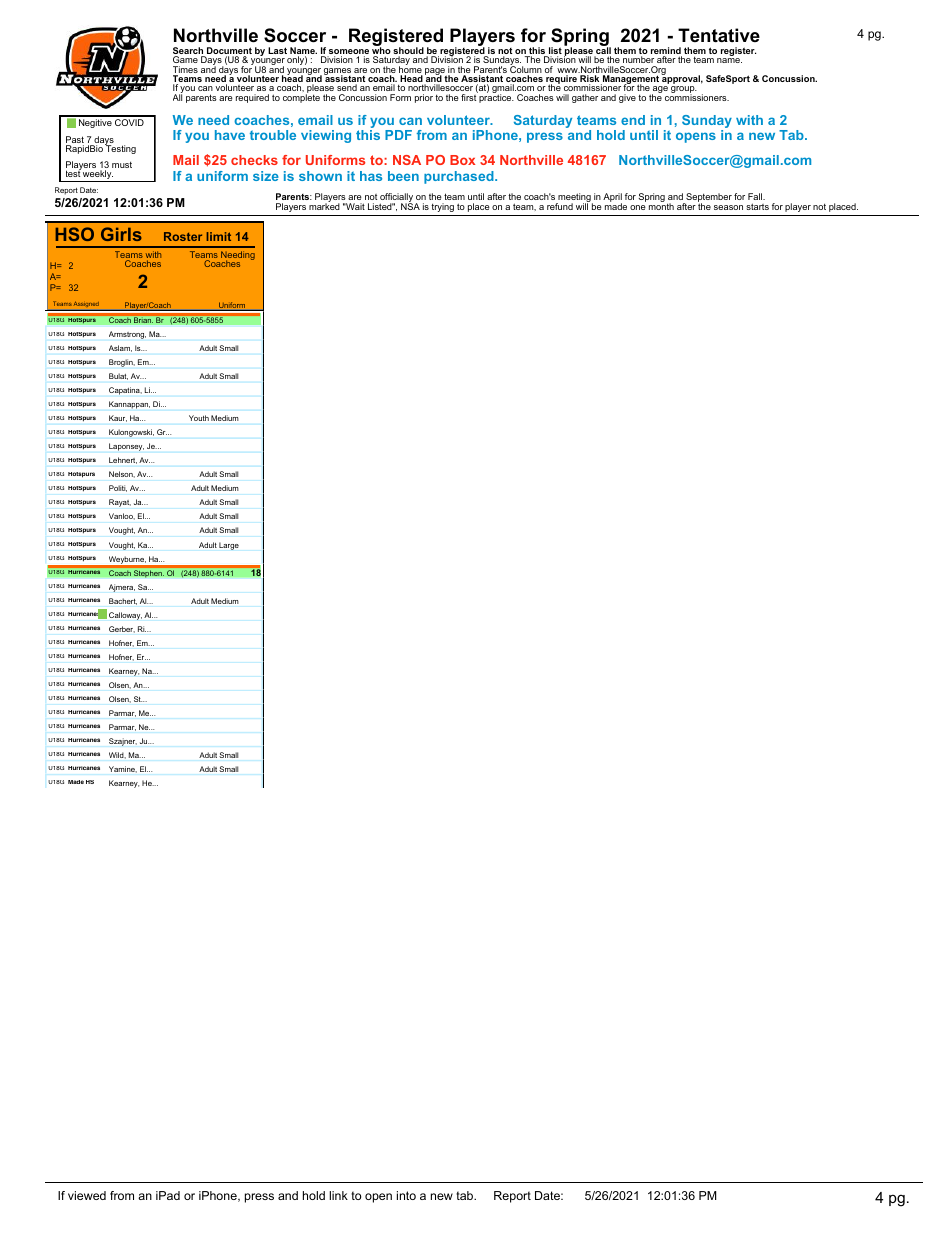 This screenshot has width=952, height=1233. Describe the element at coordinates (189, 52) in the screenshot. I see `Search` at that location.
